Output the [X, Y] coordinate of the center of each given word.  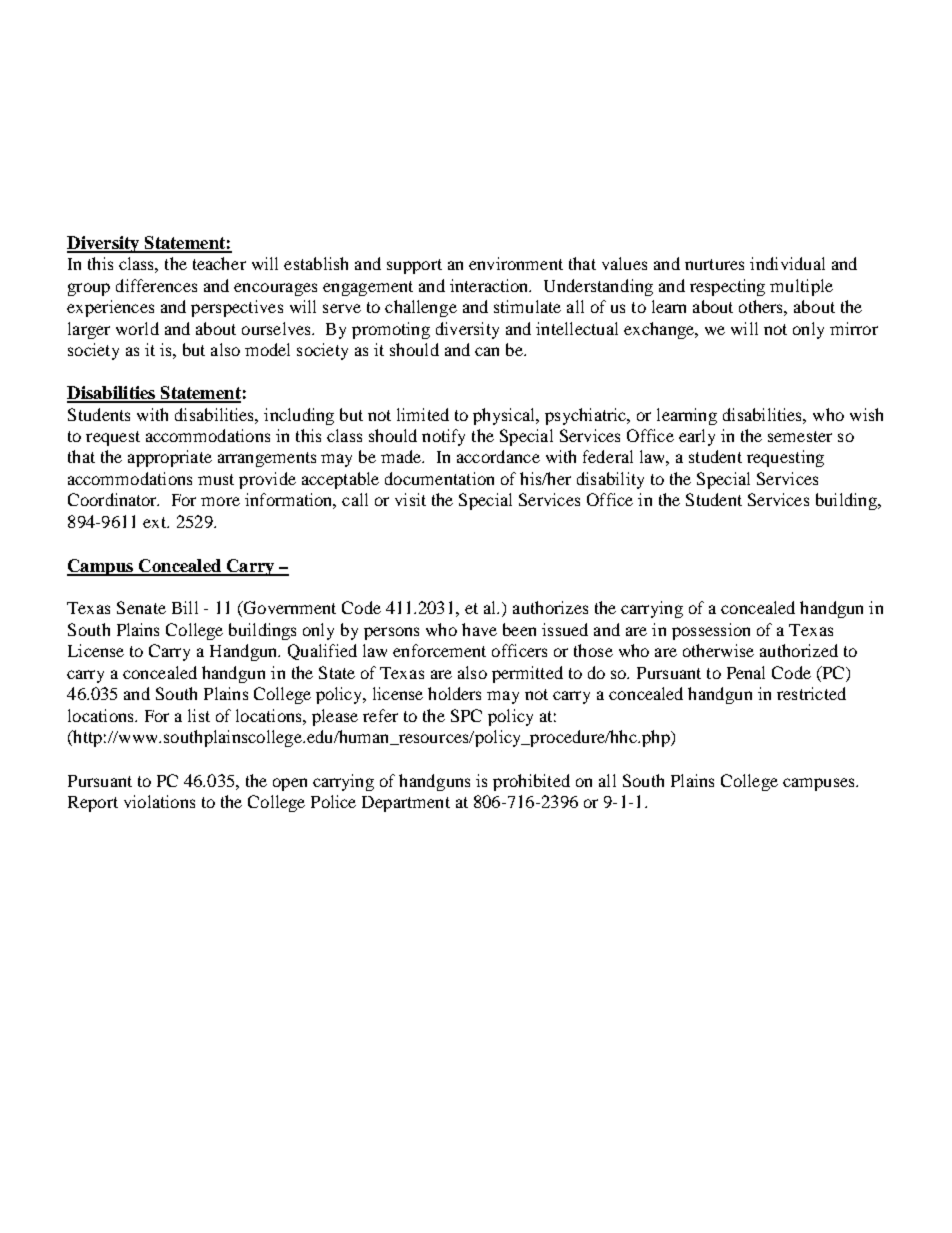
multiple [801, 287]
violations [159, 801]
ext [156, 522]
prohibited [531, 782]
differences [156, 285]
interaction [490, 285]
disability [610, 480]
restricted [811, 693]
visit [410, 499]
